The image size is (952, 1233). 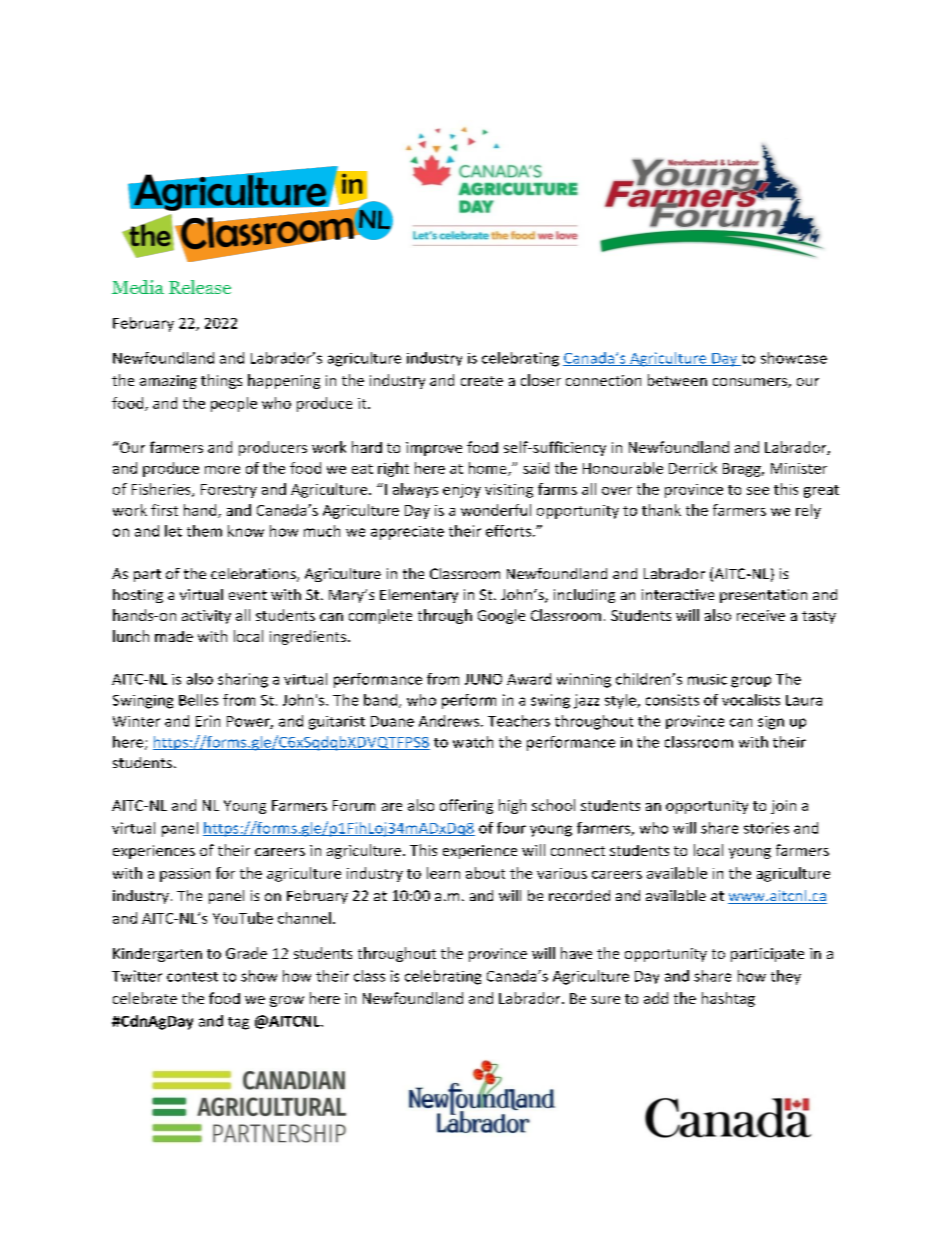 What do you see at coordinates (482, 381) in the page?
I see `create` at bounding box center [482, 381].
